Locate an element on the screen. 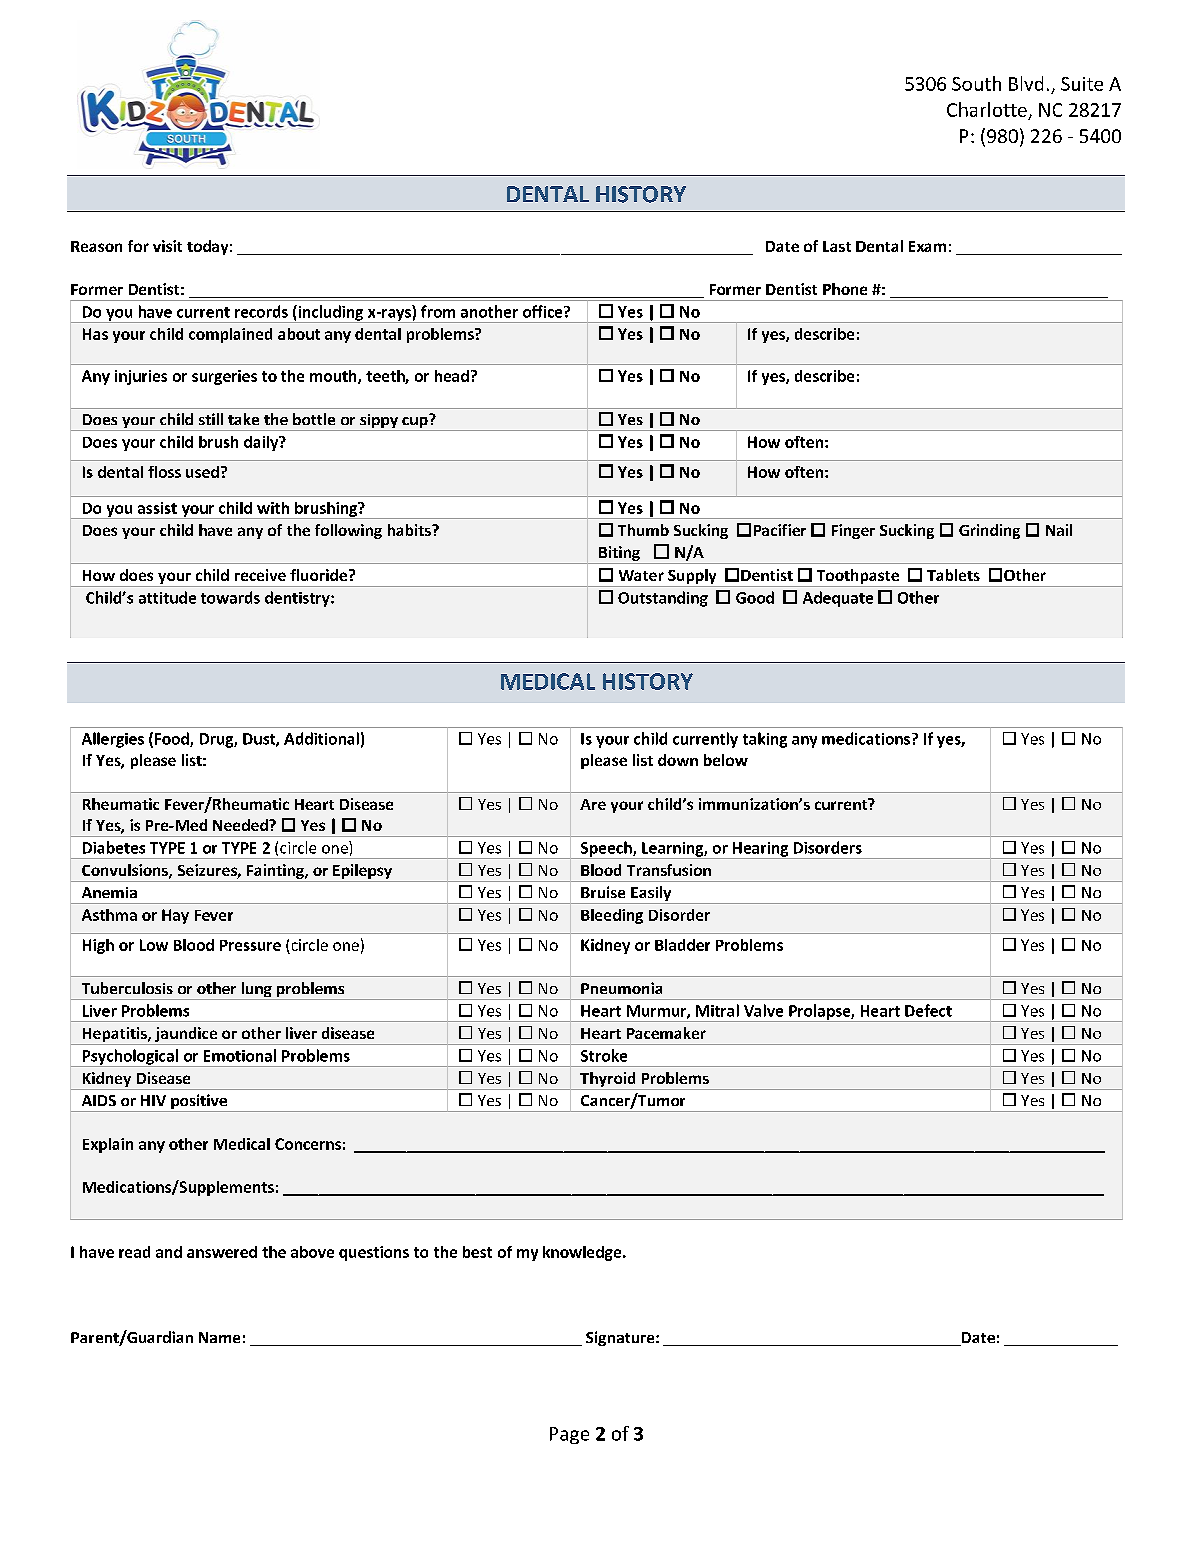  Signature is located at coordinates (621, 1338).
